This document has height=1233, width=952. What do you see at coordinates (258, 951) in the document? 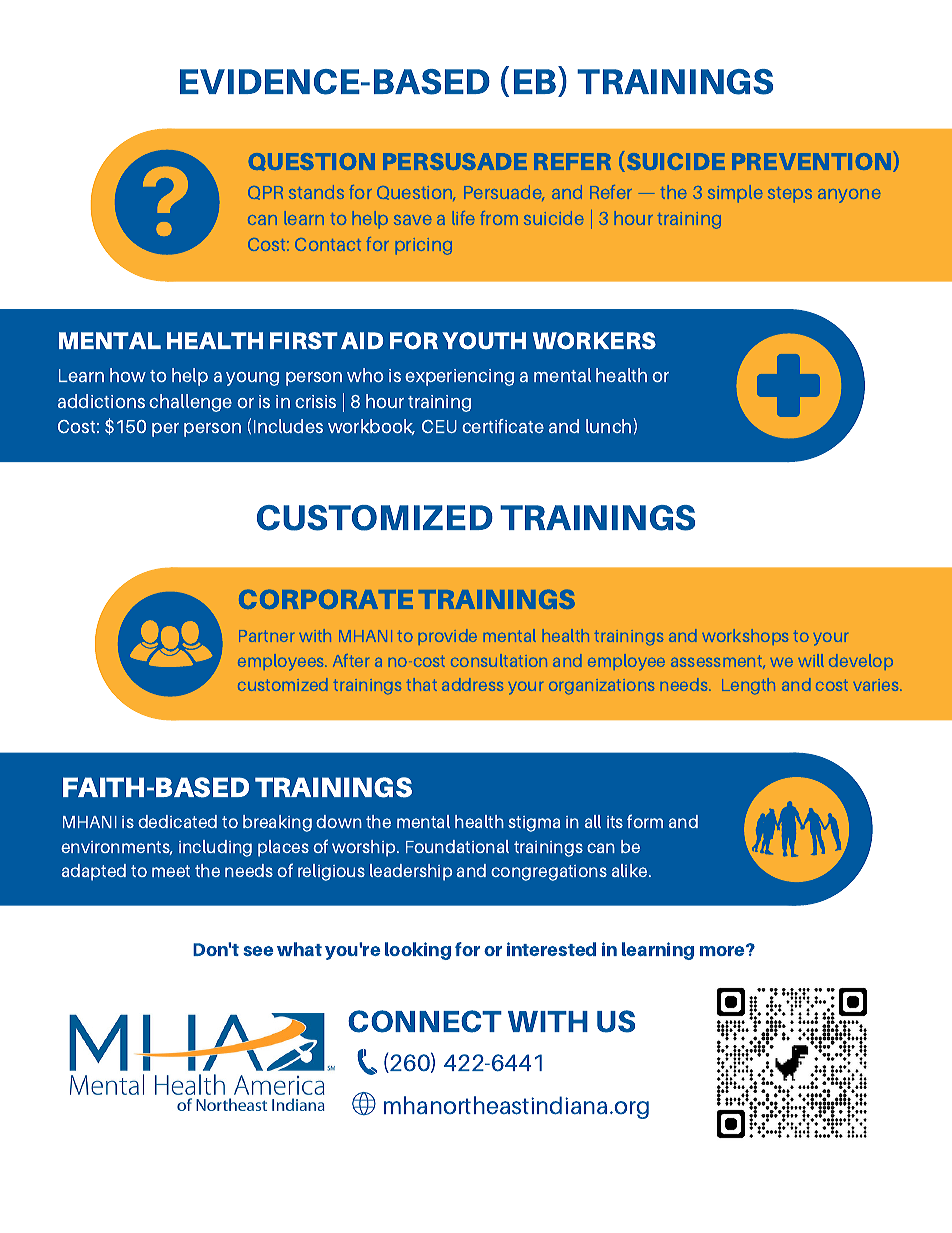
I see `see` at bounding box center [258, 951].
